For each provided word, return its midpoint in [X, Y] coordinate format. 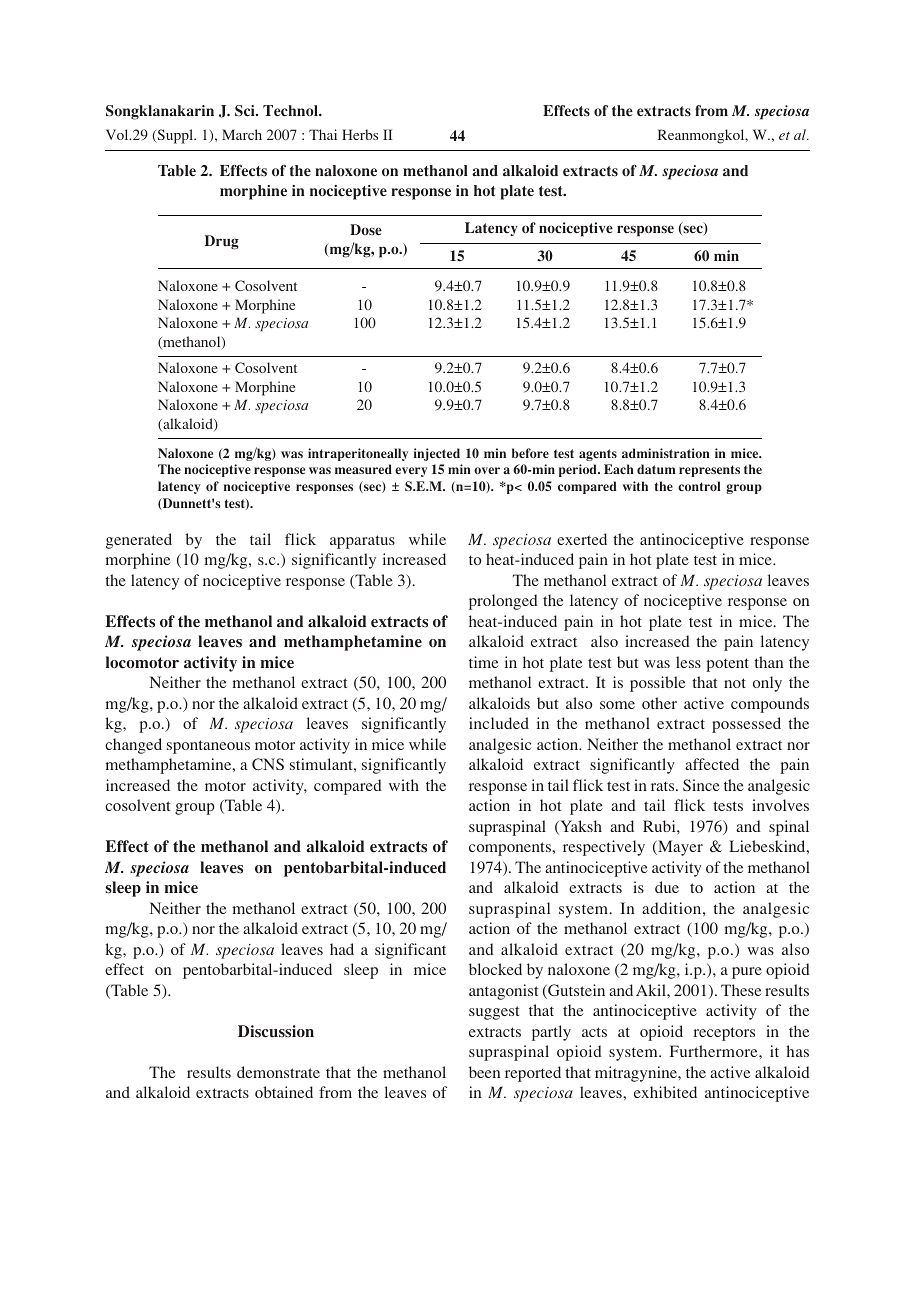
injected [437, 454]
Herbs [360, 134]
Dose [366, 230]
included [499, 723]
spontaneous [208, 747]
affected [712, 764]
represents [709, 471]
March [242, 134]
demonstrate [278, 1072]
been [484, 1072]
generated [139, 541]
